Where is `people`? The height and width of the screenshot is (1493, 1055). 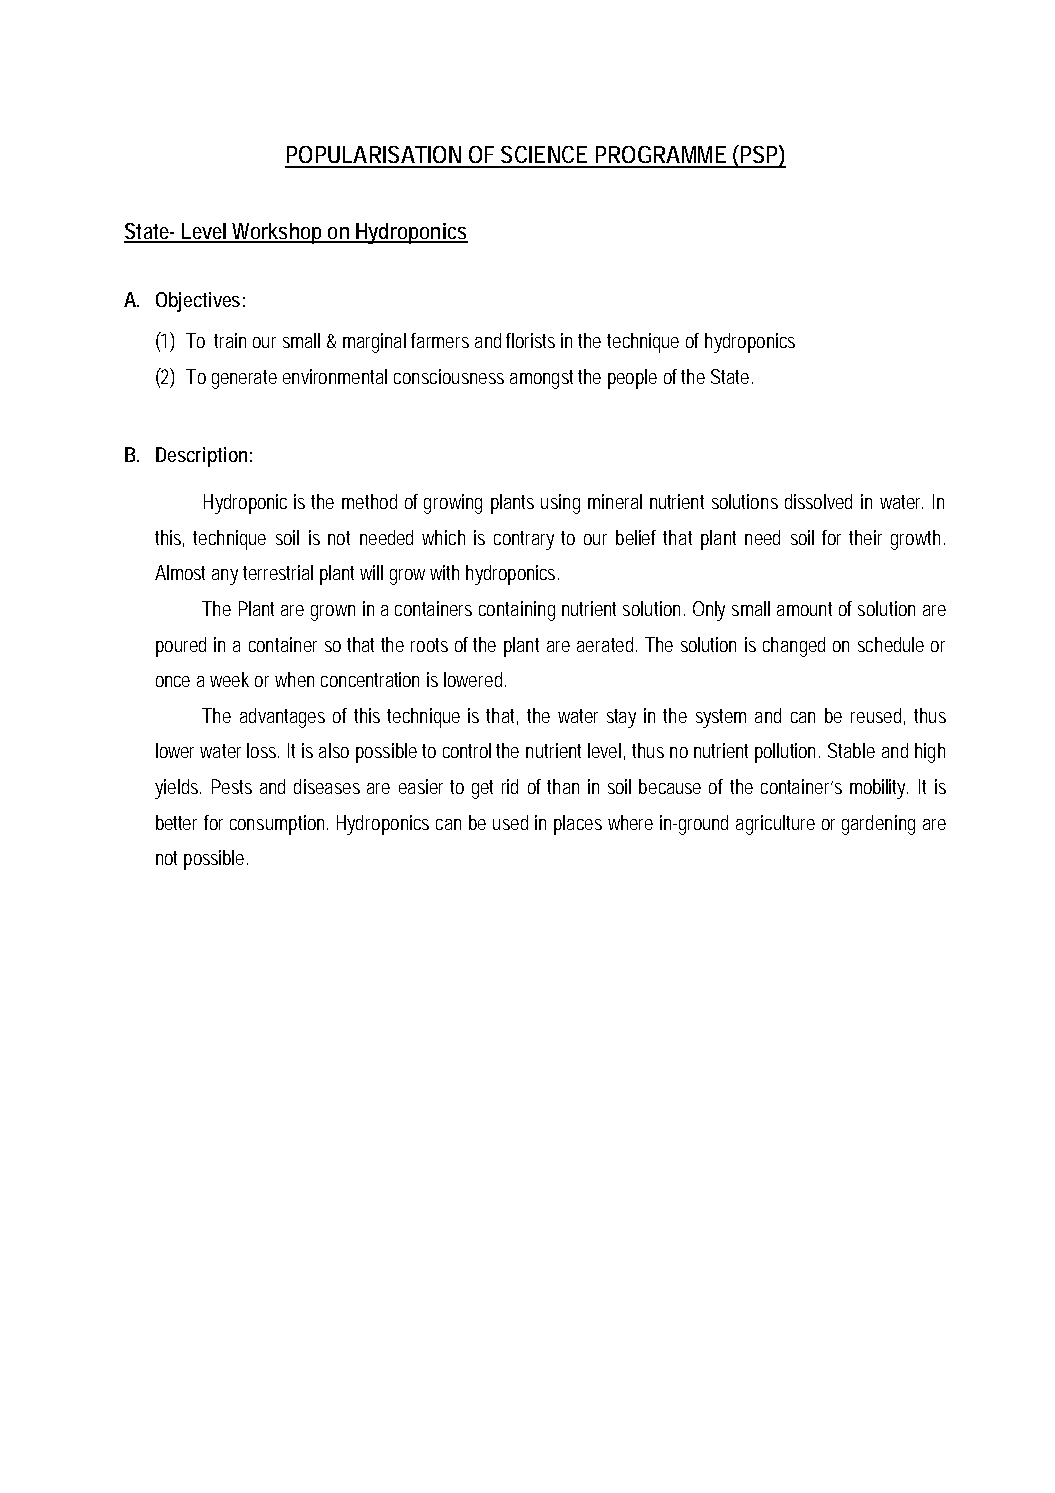 people is located at coordinates (632, 379).
